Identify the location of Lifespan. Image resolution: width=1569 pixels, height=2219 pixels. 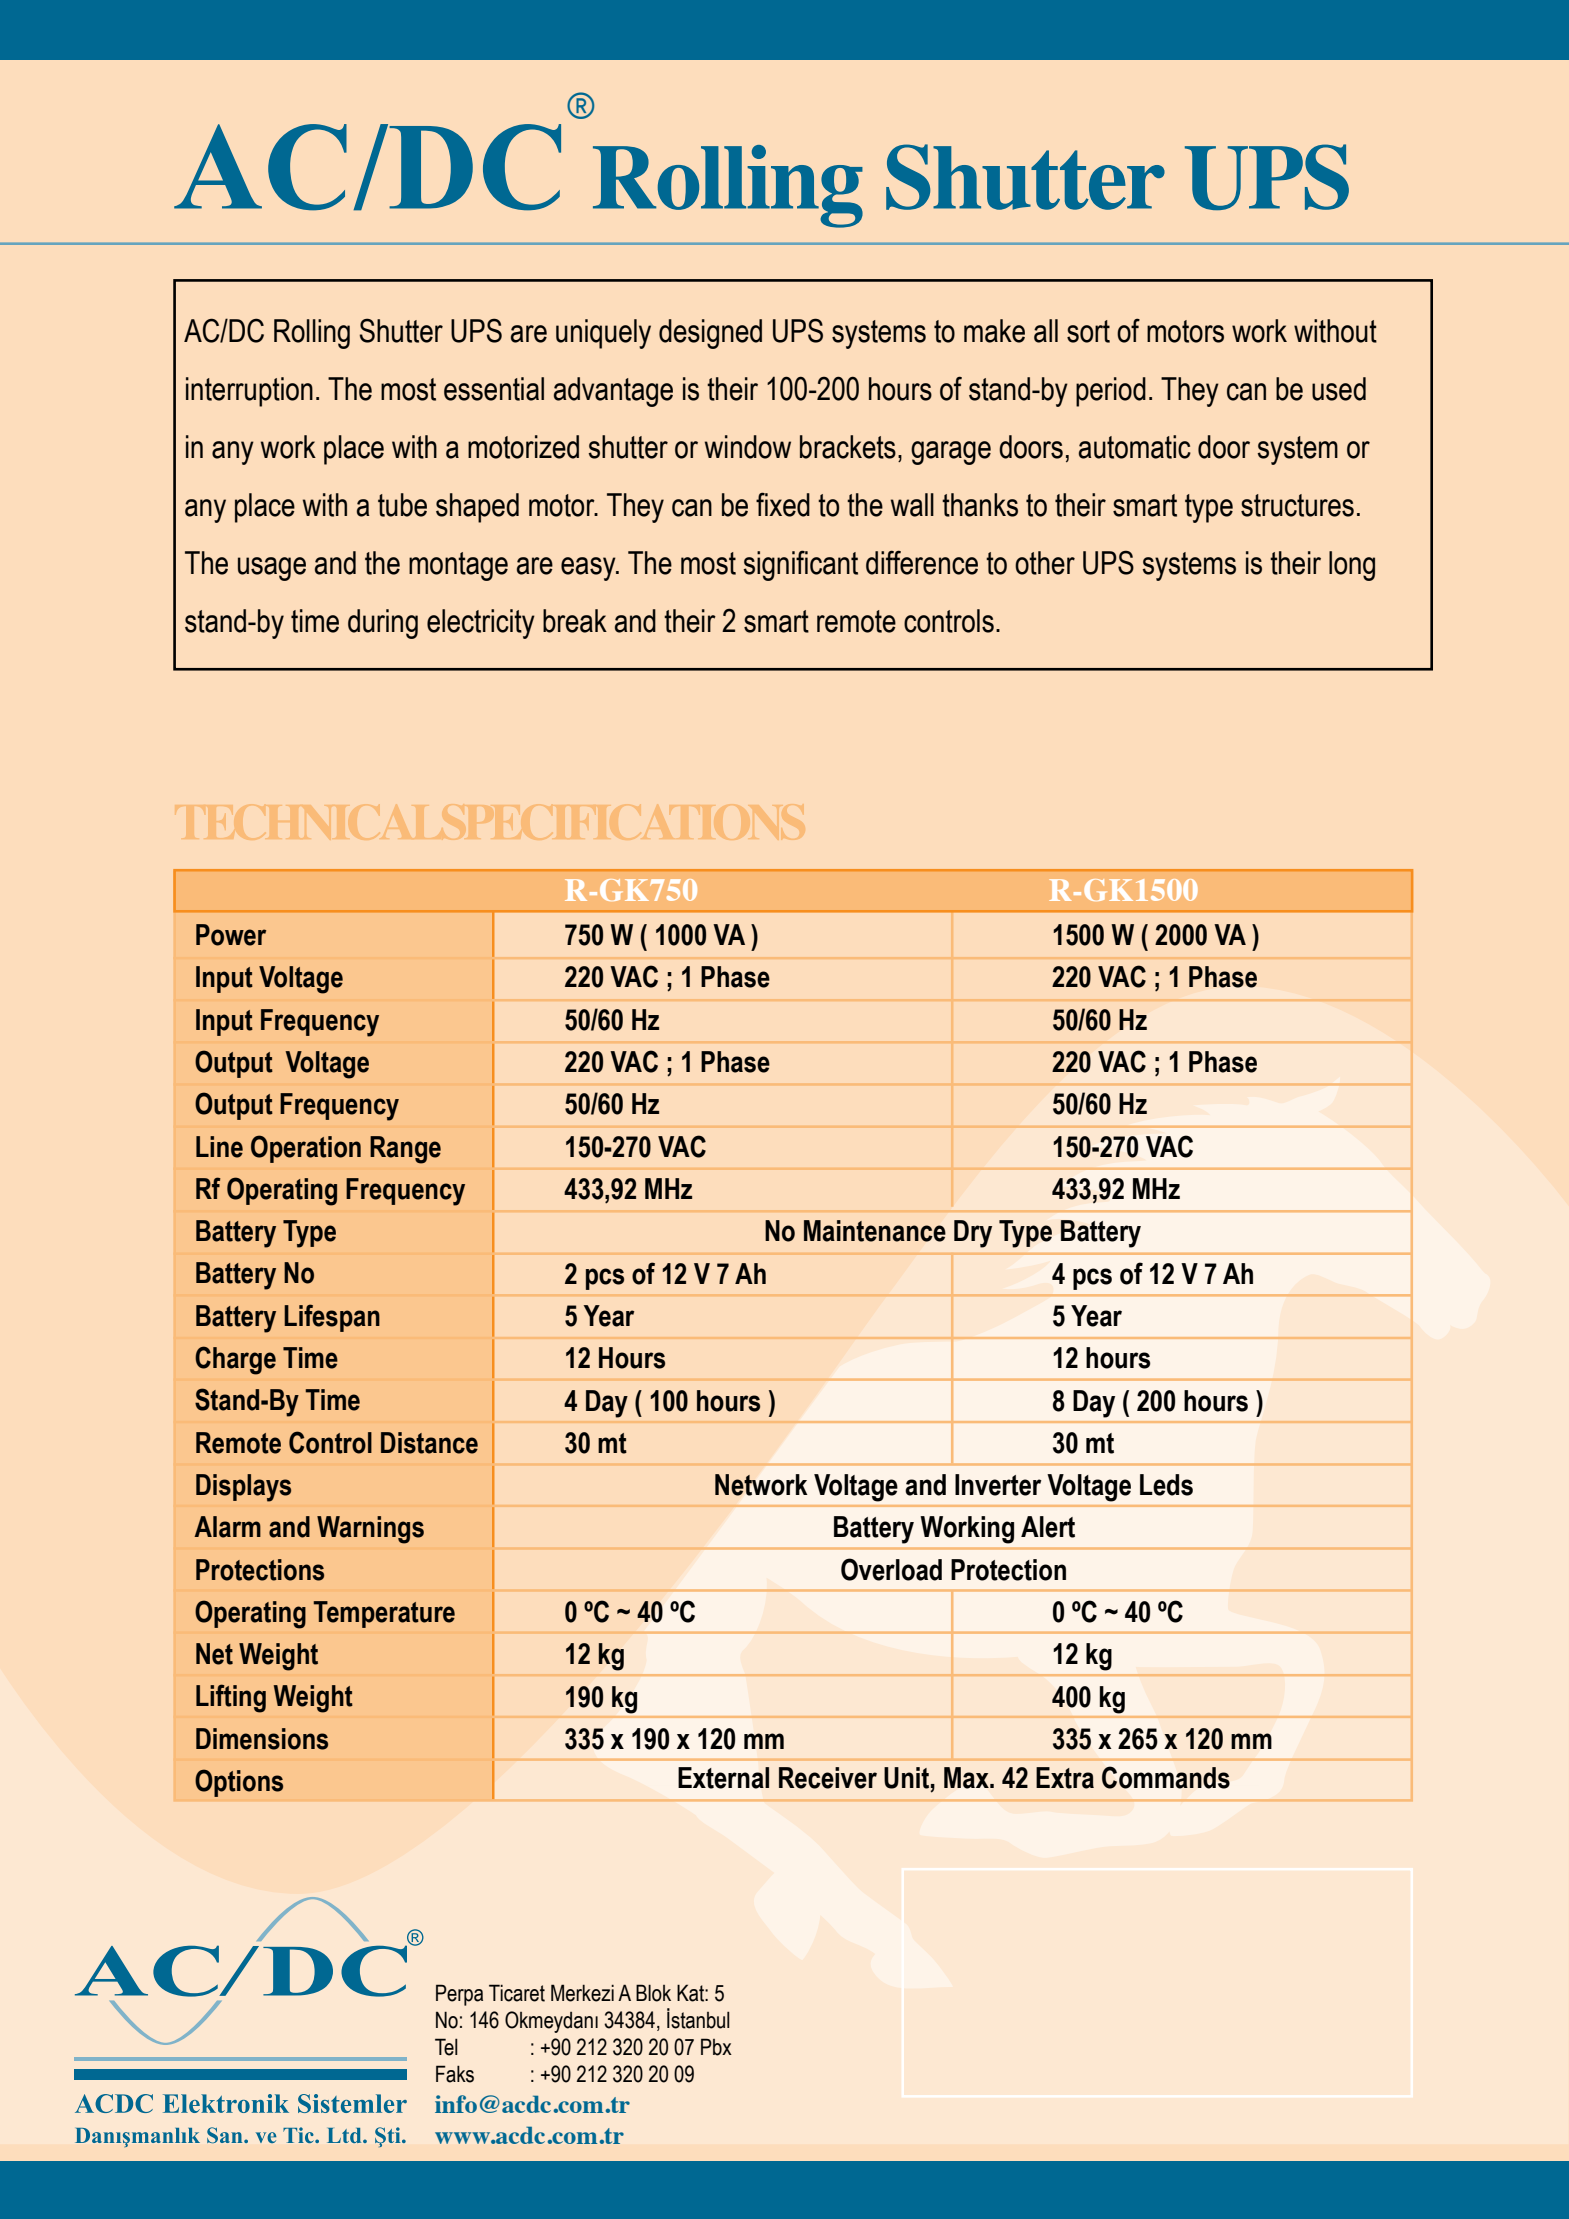
(332, 1318).
